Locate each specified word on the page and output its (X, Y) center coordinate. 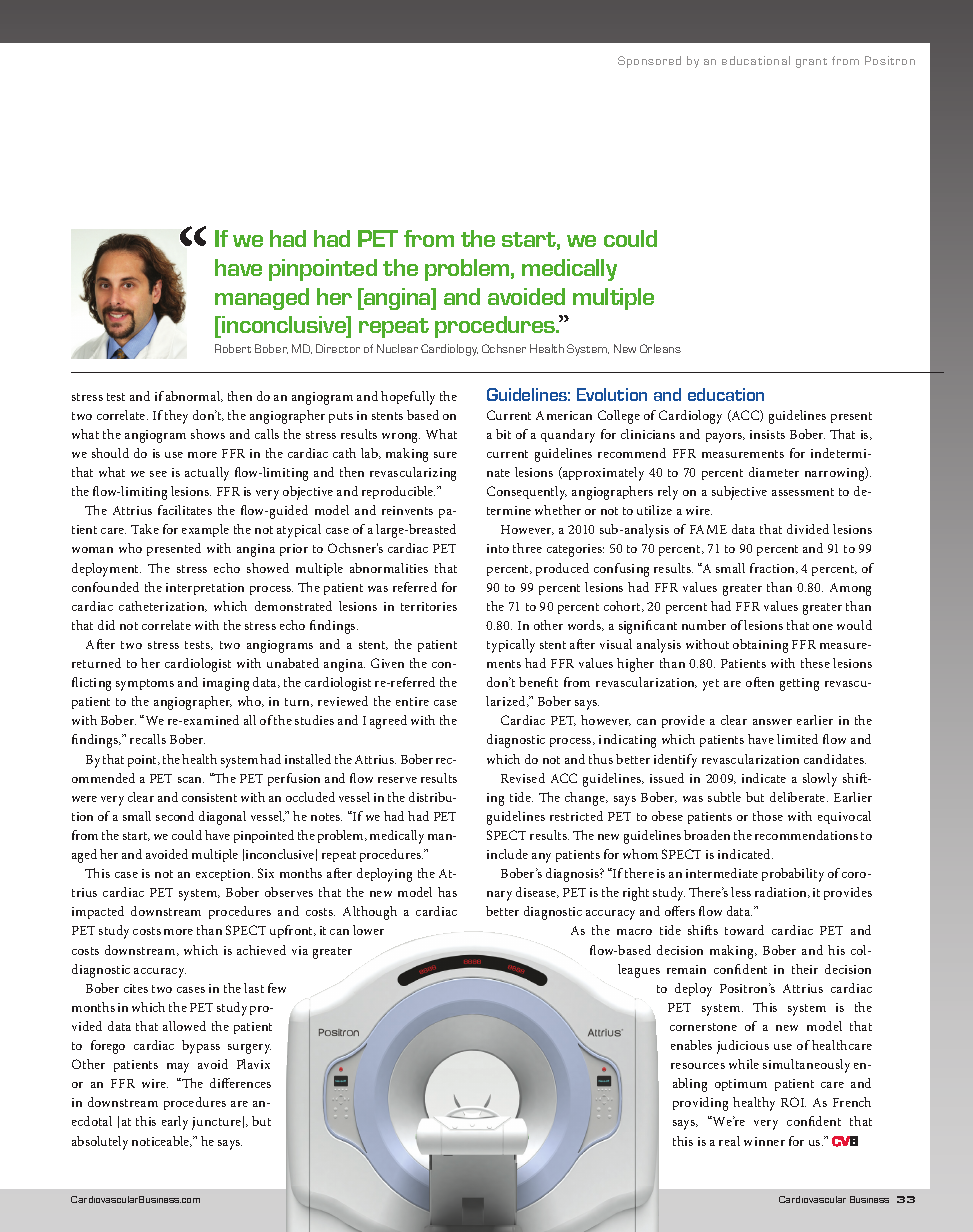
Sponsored (649, 62)
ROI (793, 1102)
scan (191, 780)
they (176, 417)
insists (767, 434)
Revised (523, 778)
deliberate (799, 797)
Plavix (253, 1064)
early (175, 1123)
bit (503, 434)
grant (811, 63)
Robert (233, 348)
